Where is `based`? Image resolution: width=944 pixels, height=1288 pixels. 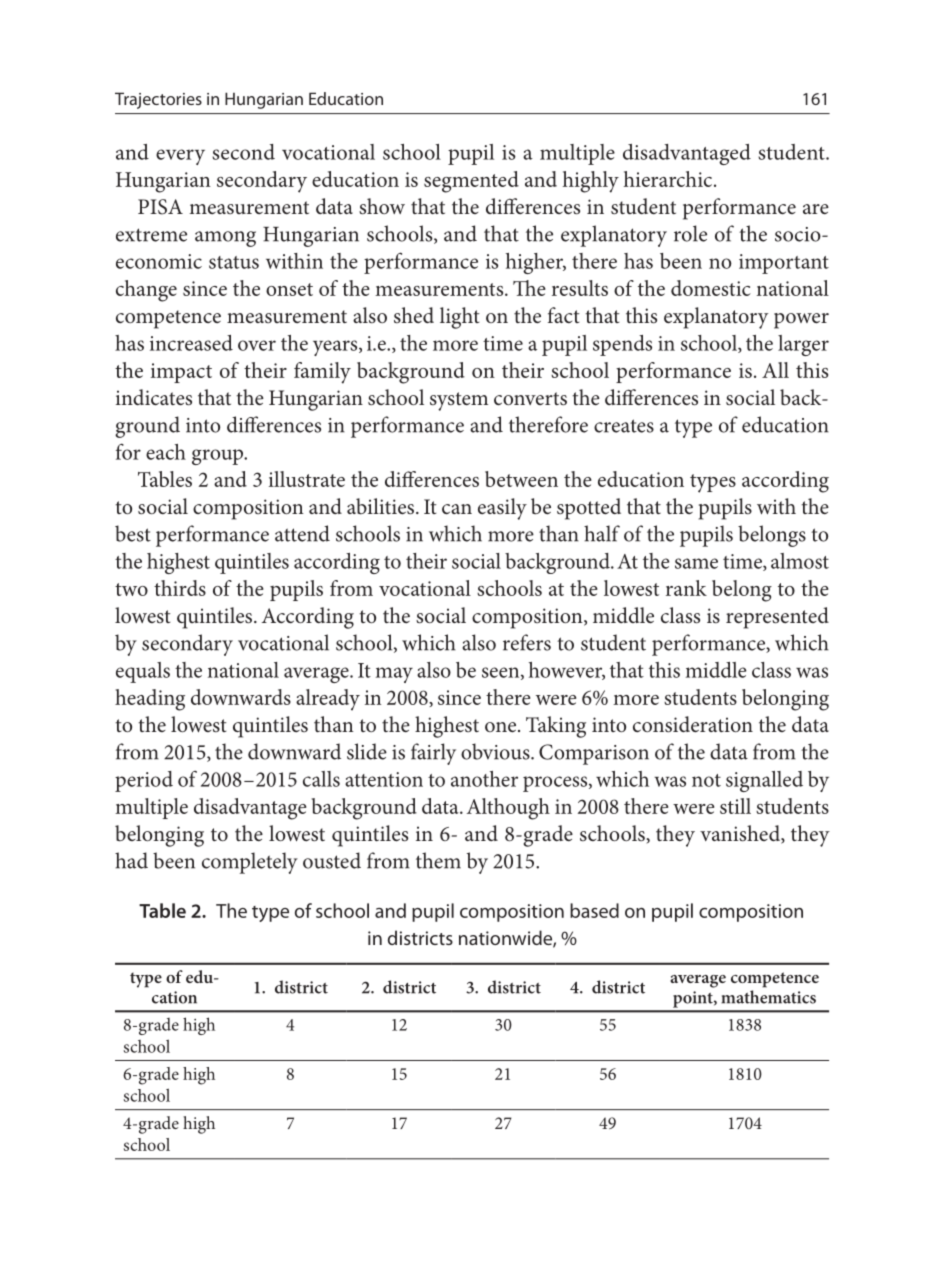
based is located at coordinates (594, 910).
